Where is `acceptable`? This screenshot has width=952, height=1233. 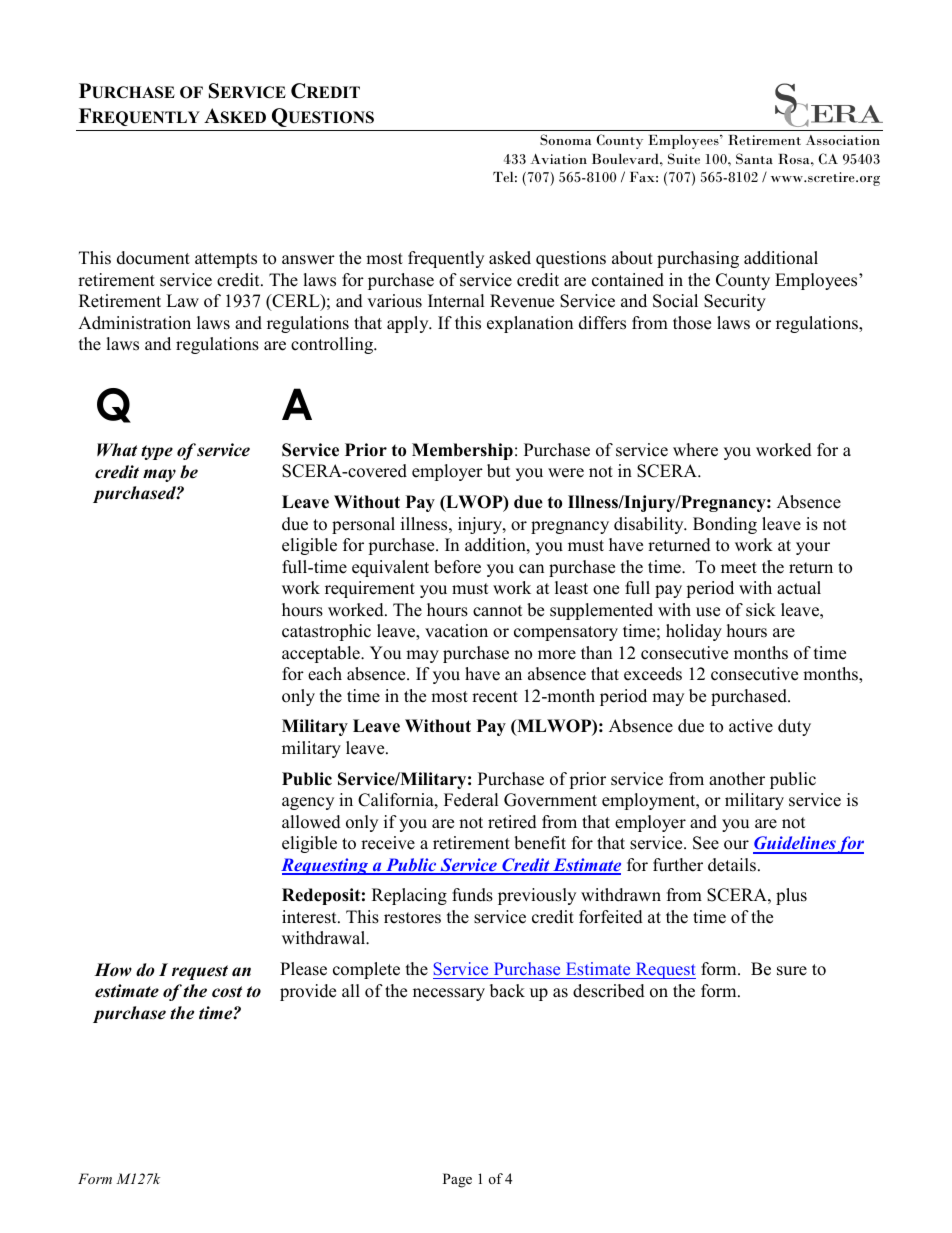
acceptable is located at coordinates (322, 654).
